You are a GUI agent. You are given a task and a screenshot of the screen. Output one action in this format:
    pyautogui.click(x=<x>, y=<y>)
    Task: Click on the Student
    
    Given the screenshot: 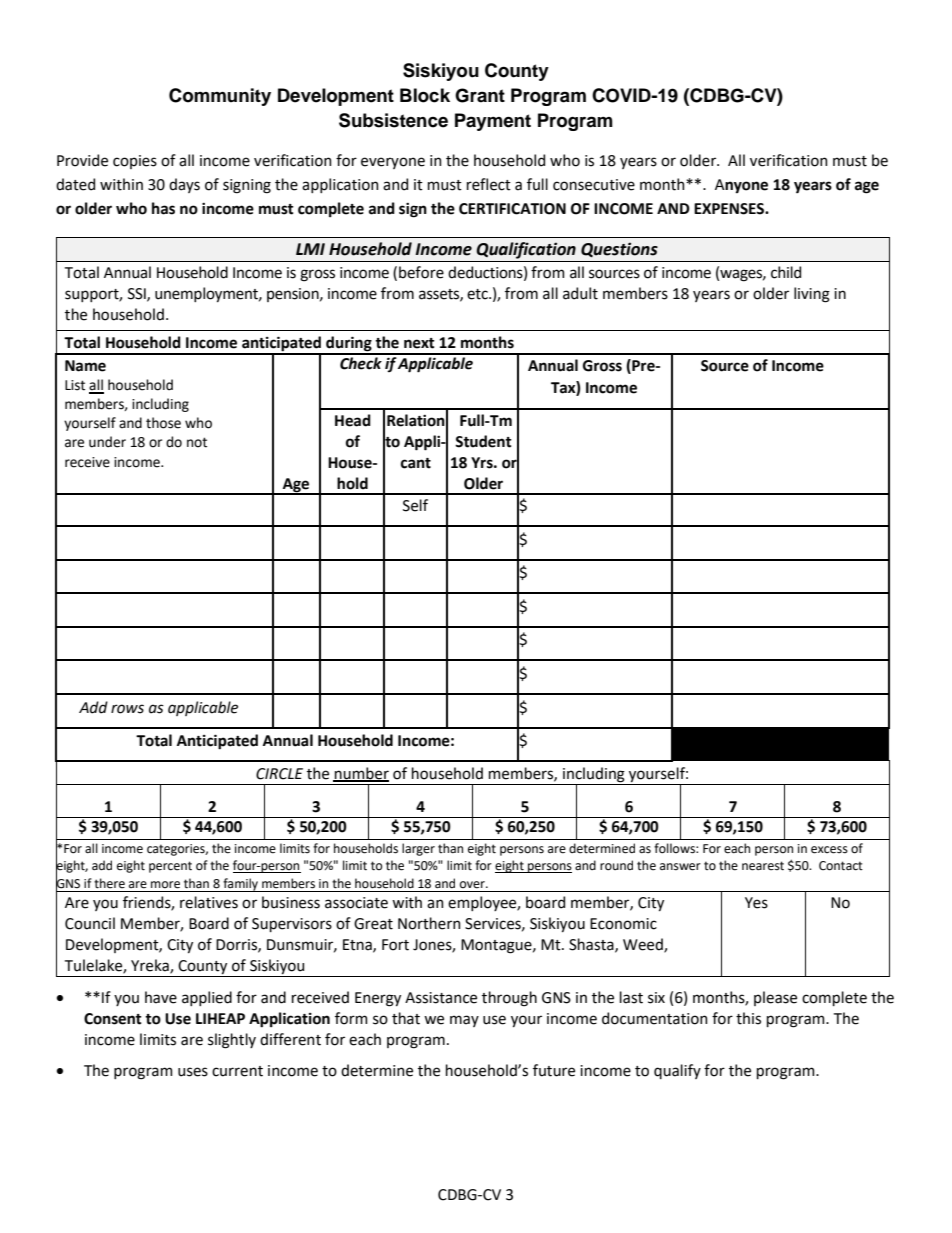 What is the action you would take?
    pyautogui.click(x=483, y=441)
